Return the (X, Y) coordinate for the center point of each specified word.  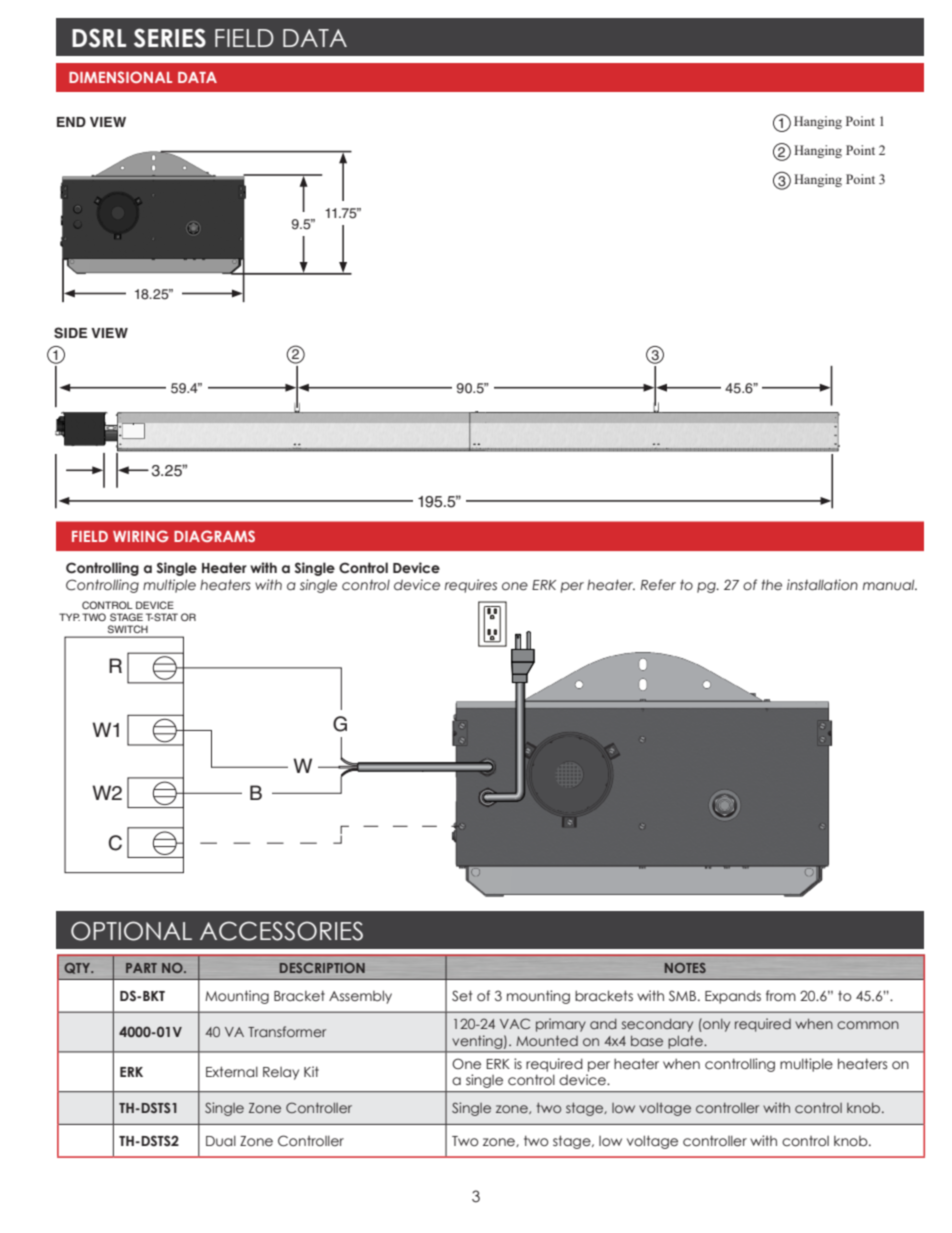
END (71, 122)
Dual (221, 1141)
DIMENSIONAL (120, 77)
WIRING (141, 536)
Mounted (547, 1041)
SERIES (170, 38)
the (772, 585)
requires (471, 586)
